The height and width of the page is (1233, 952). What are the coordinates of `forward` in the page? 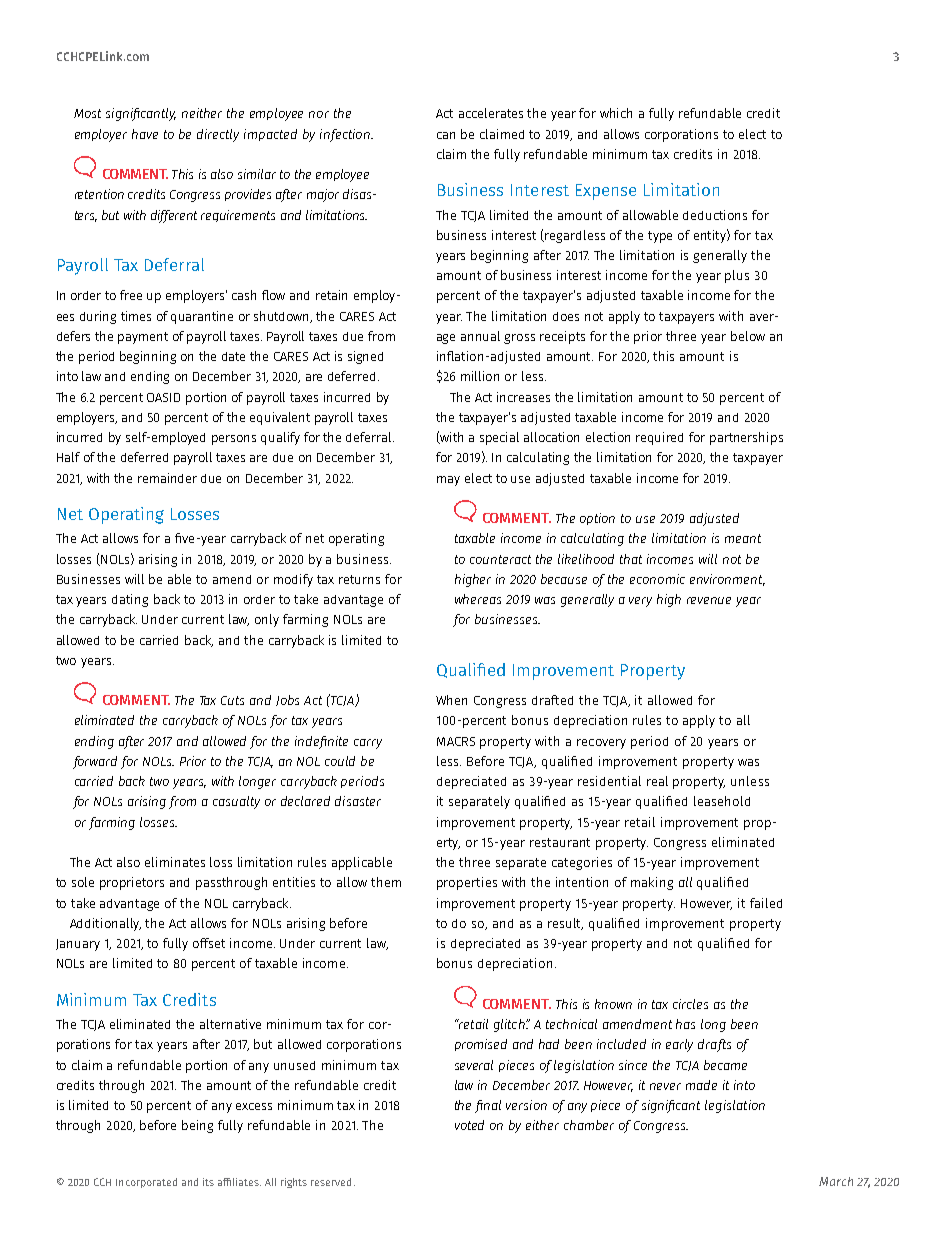 It's located at (95, 762).
